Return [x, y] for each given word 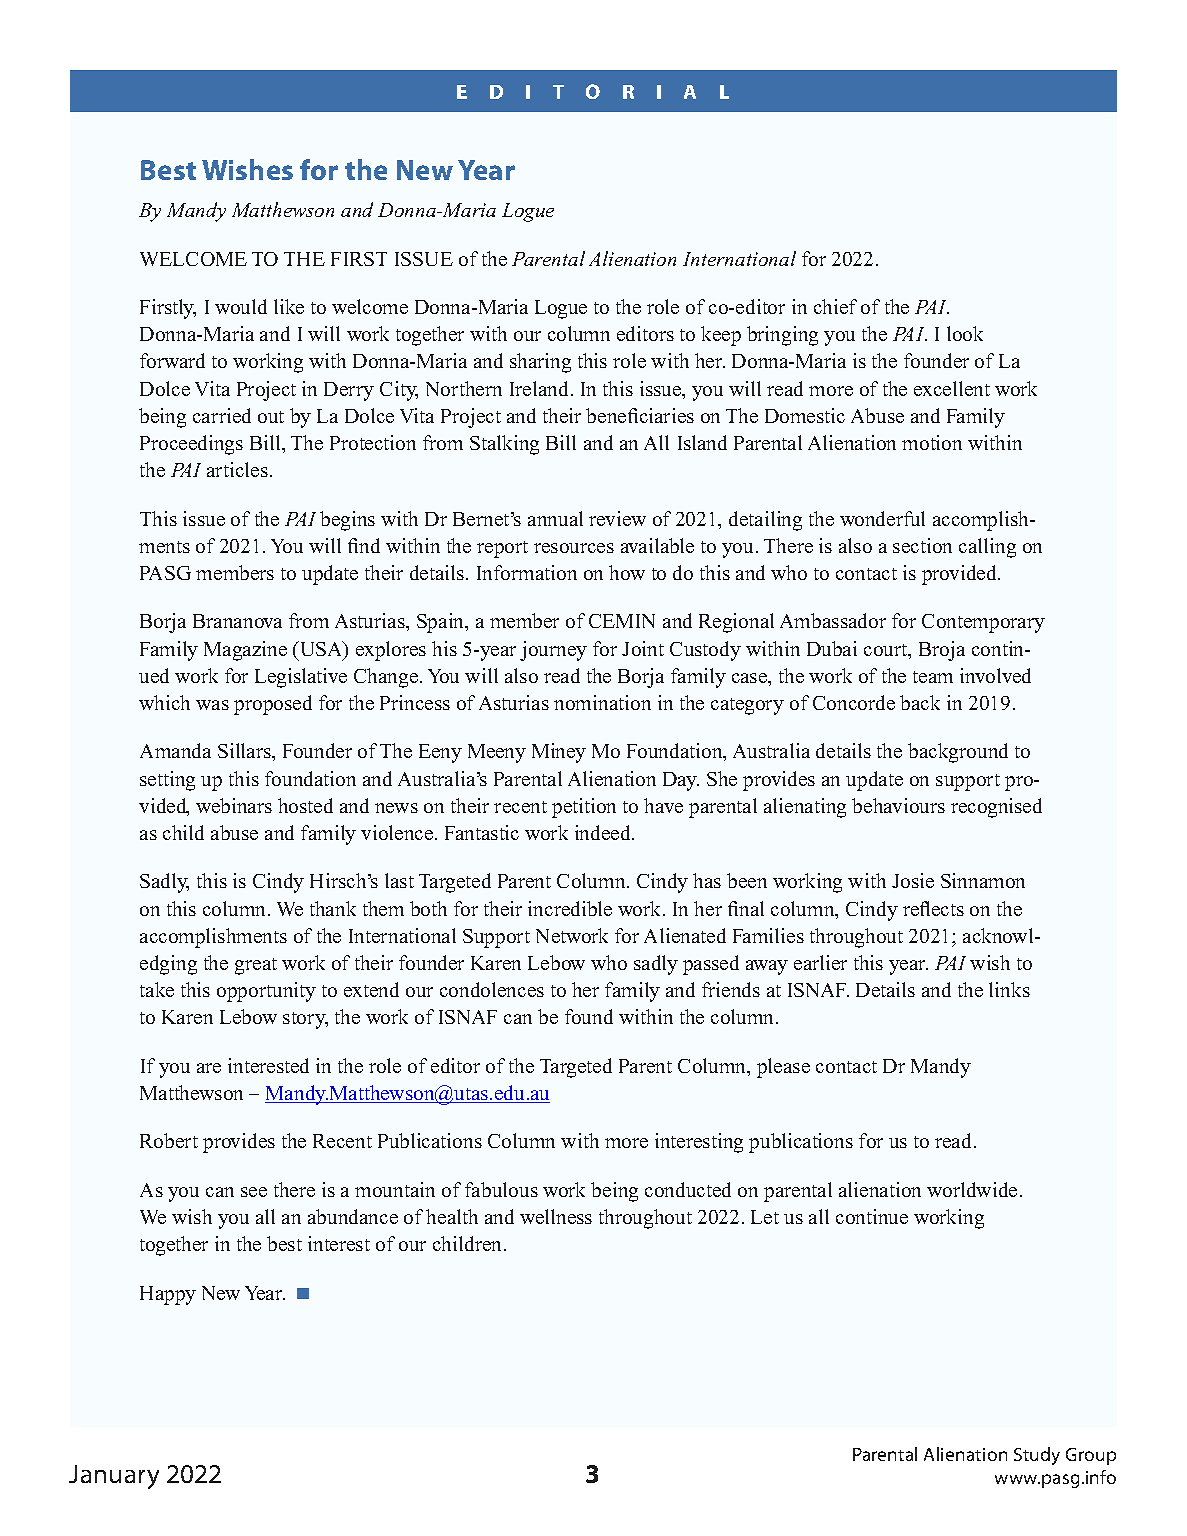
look [965, 333]
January [114, 1477]
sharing [540, 363]
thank [333, 908]
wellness [556, 1216]
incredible [570, 908]
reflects [933, 908]
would [241, 306]
